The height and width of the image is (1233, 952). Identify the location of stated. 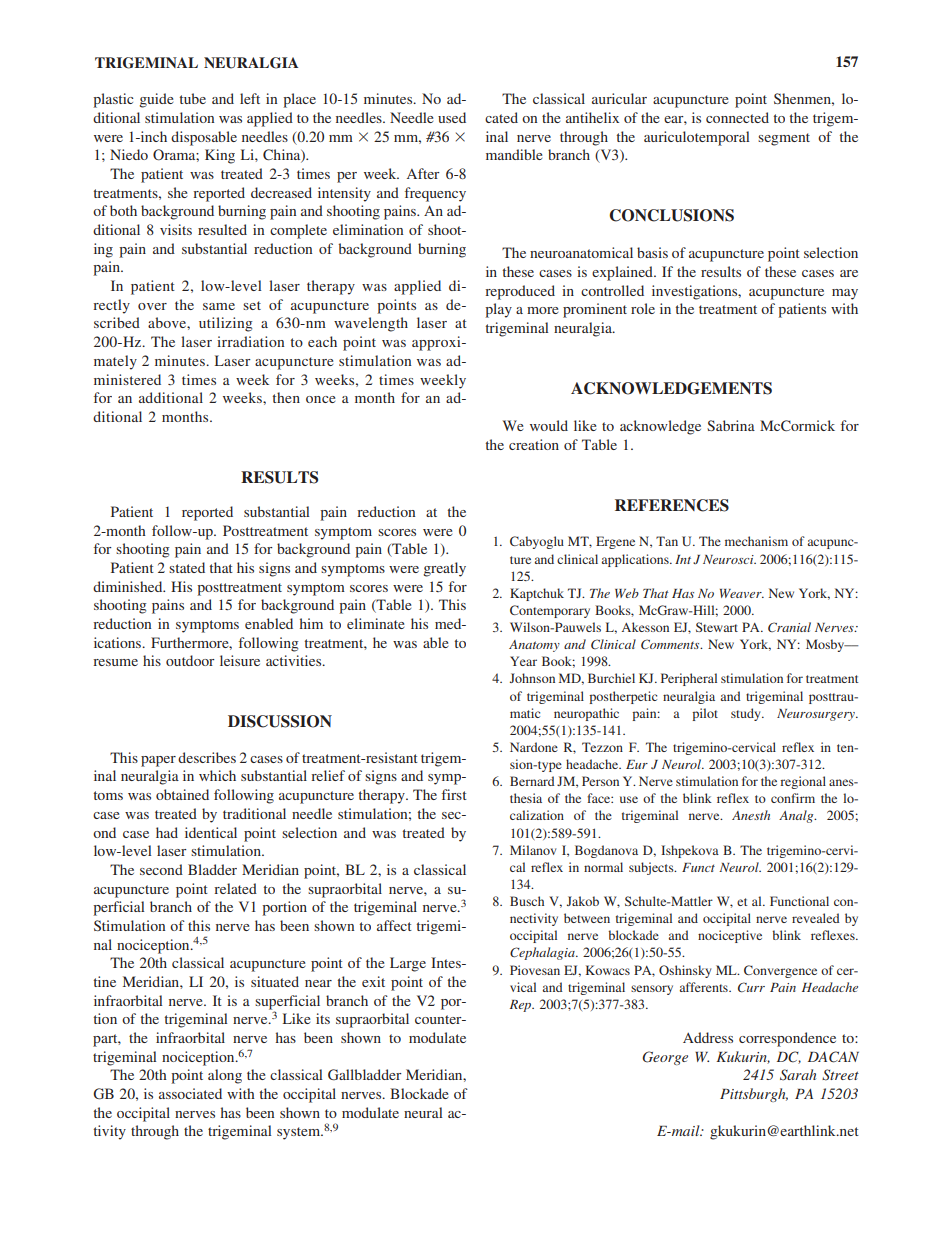
(187, 567).
